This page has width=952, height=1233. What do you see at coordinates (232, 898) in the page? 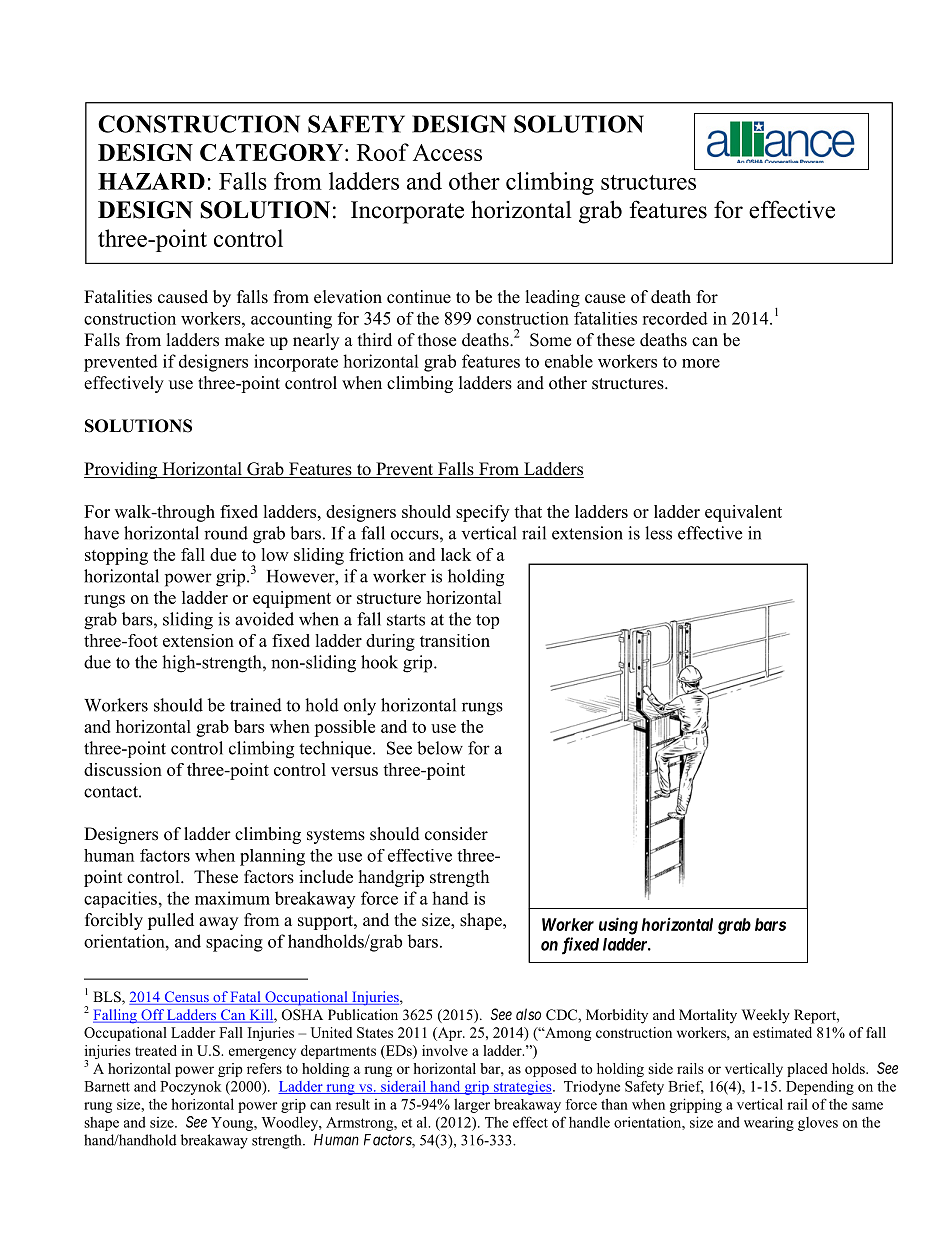
I see `maximum` at bounding box center [232, 898].
